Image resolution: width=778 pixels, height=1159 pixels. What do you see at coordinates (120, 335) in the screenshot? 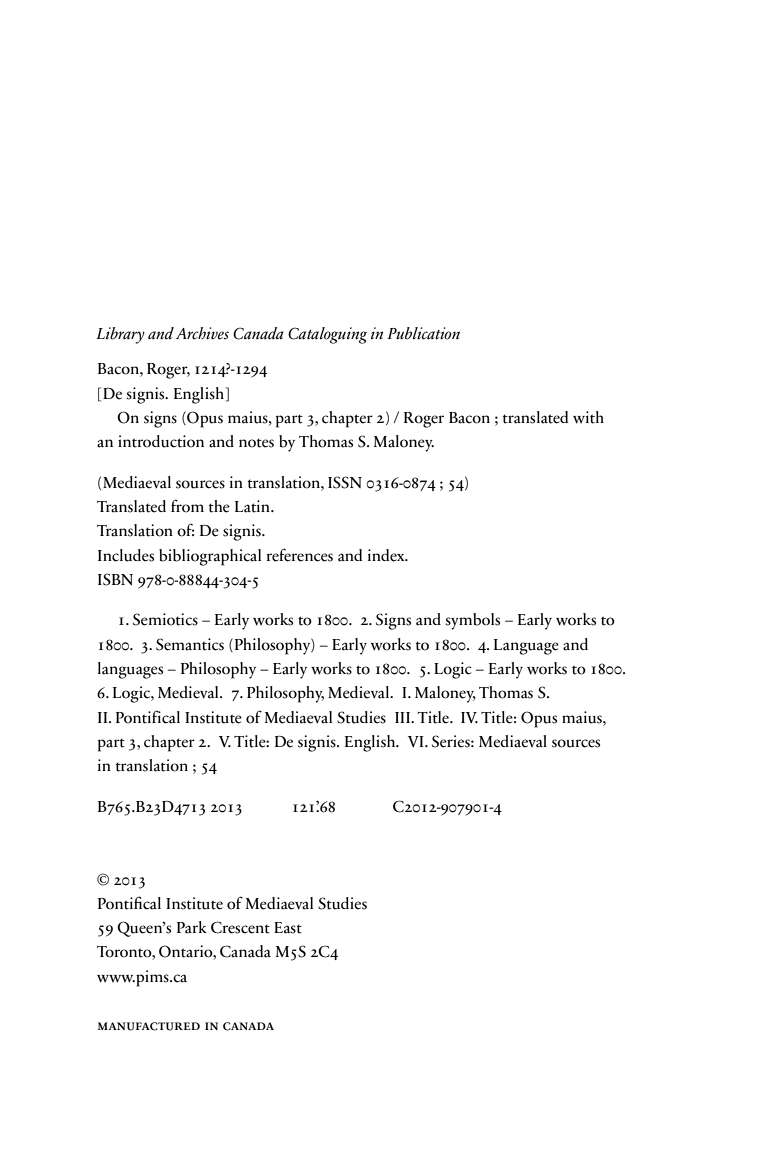
I see `Library` at bounding box center [120, 335].
